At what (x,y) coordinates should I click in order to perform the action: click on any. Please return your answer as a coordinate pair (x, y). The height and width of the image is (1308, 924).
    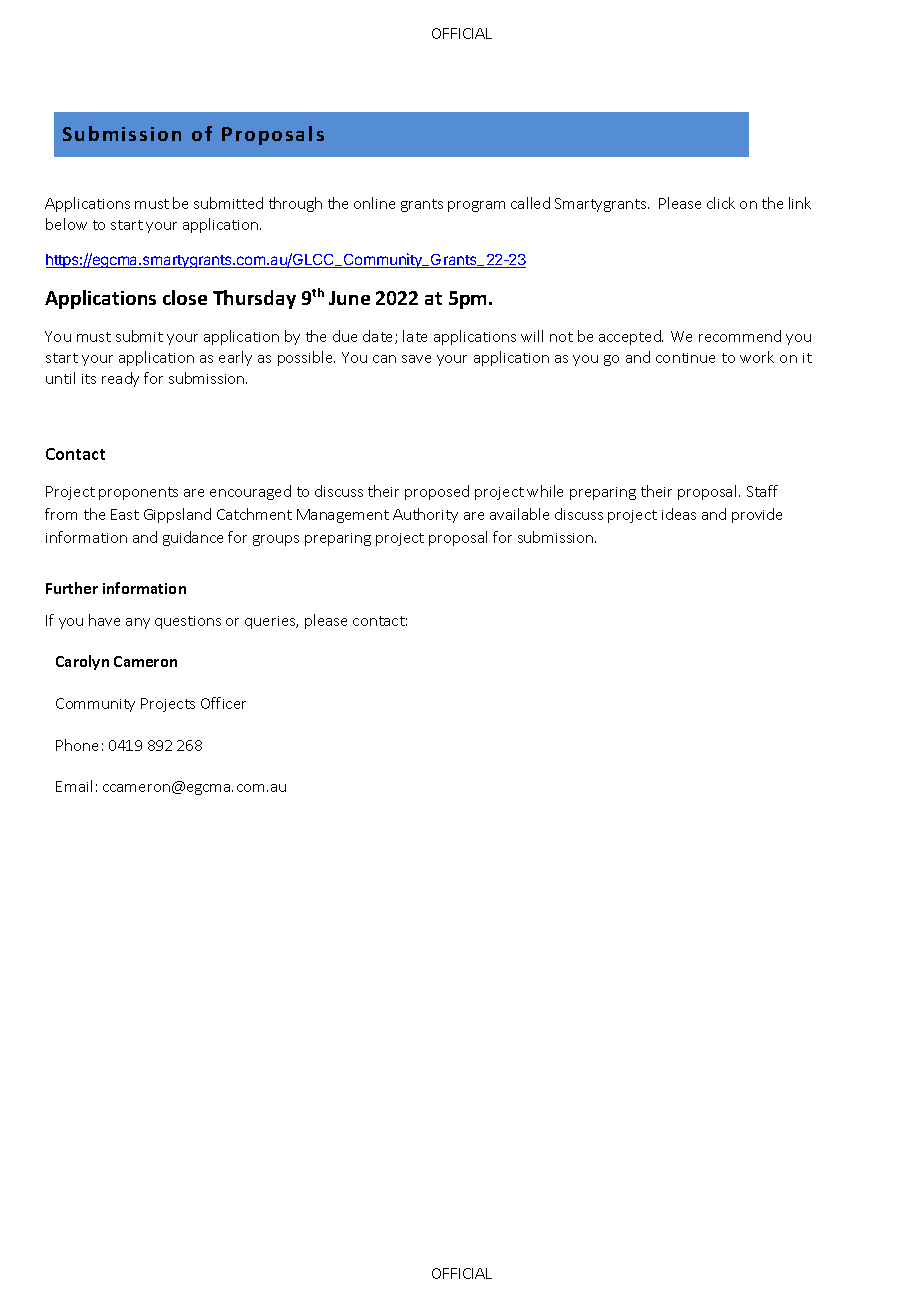
    Looking at the image, I should click on (138, 623).
